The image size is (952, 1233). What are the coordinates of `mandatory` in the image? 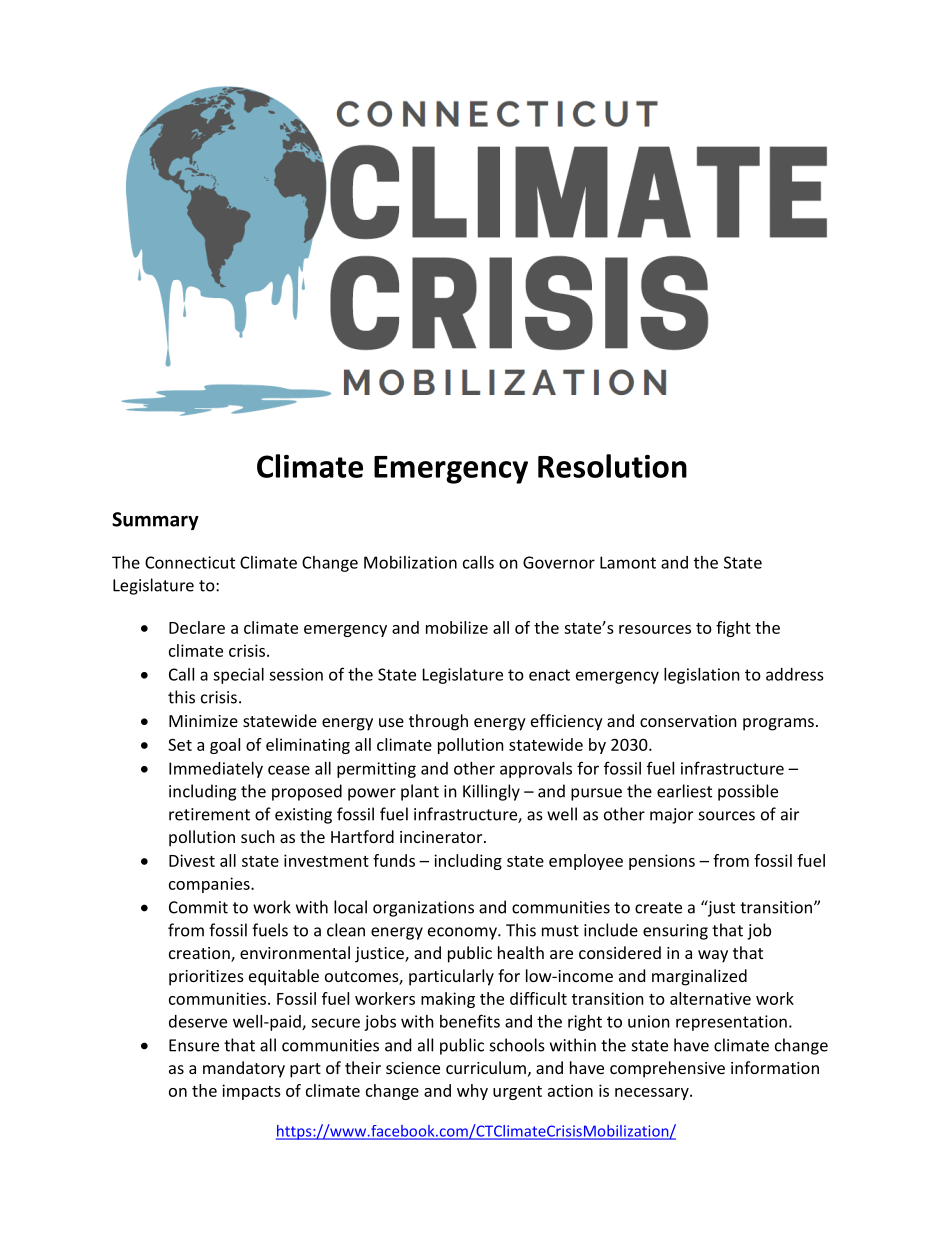 It's located at (244, 1069).
